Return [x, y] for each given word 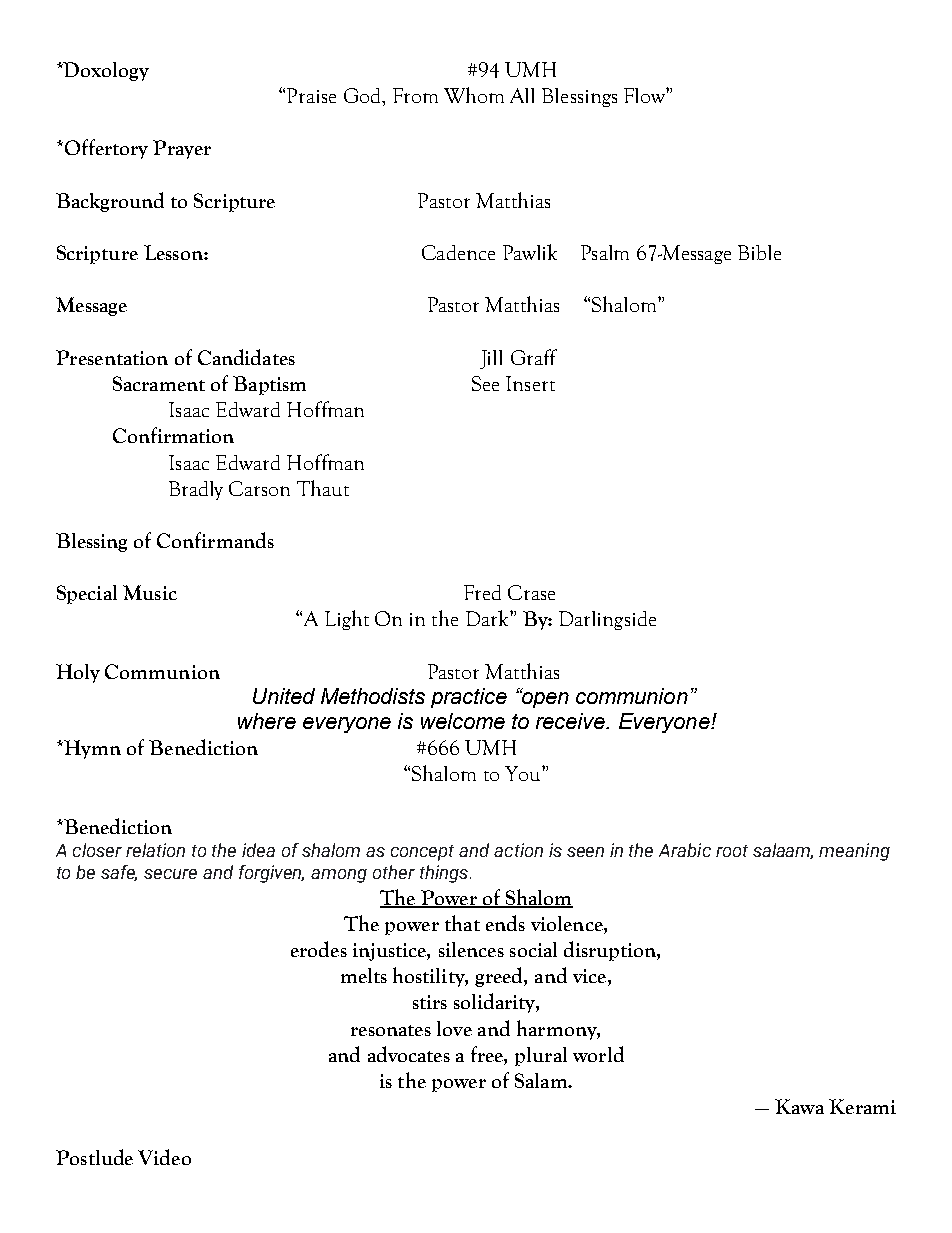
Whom [474, 95]
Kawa [799, 1106]
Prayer [182, 149]
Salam [542, 1080]
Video [164, 1157]
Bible [759, 252]
